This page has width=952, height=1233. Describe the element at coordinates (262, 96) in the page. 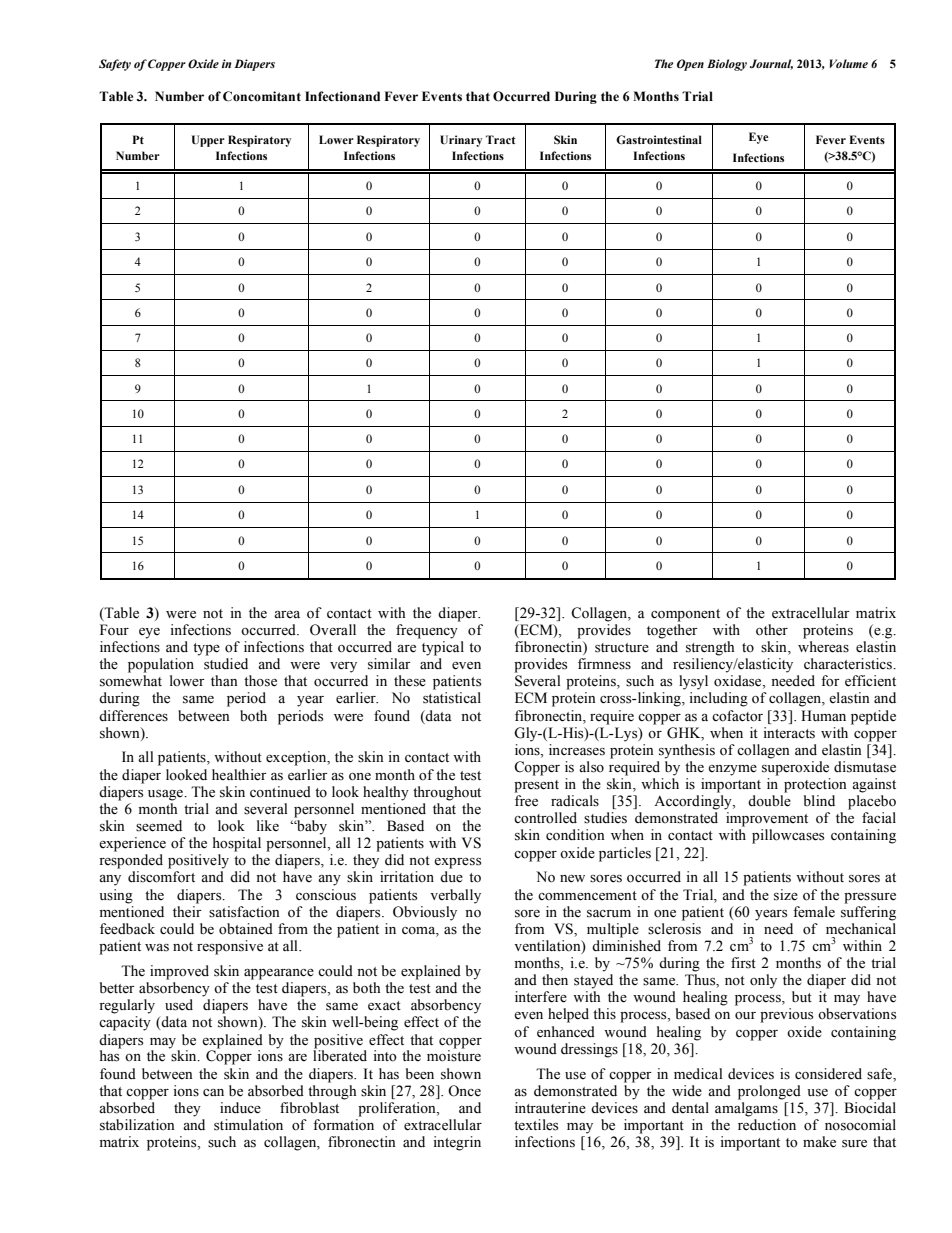

I see `Concomitant` at that location.
